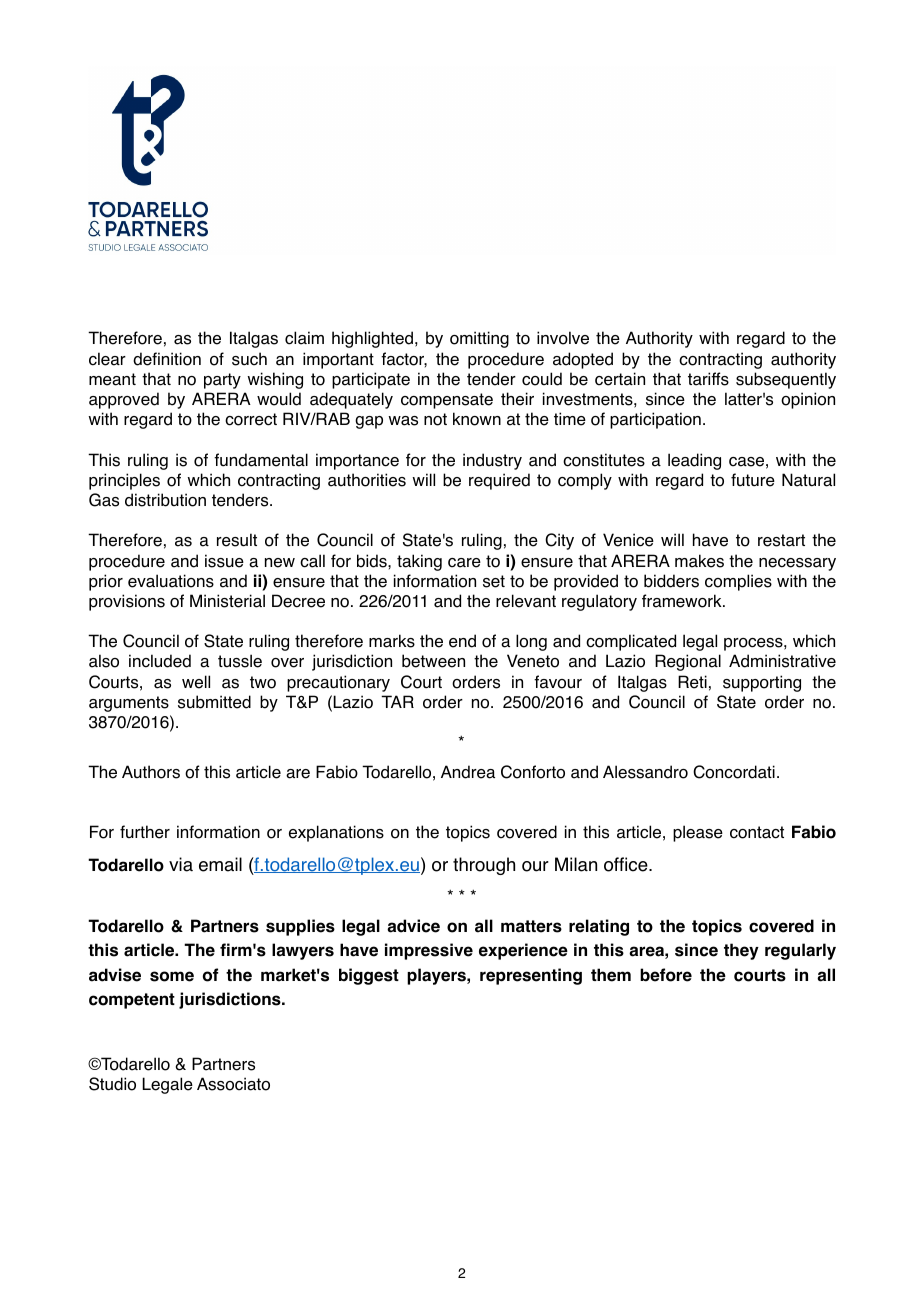 The image size is (924, 1308). Describe the element at coordinates (433, 661) in the document. I see `between` at that location.
